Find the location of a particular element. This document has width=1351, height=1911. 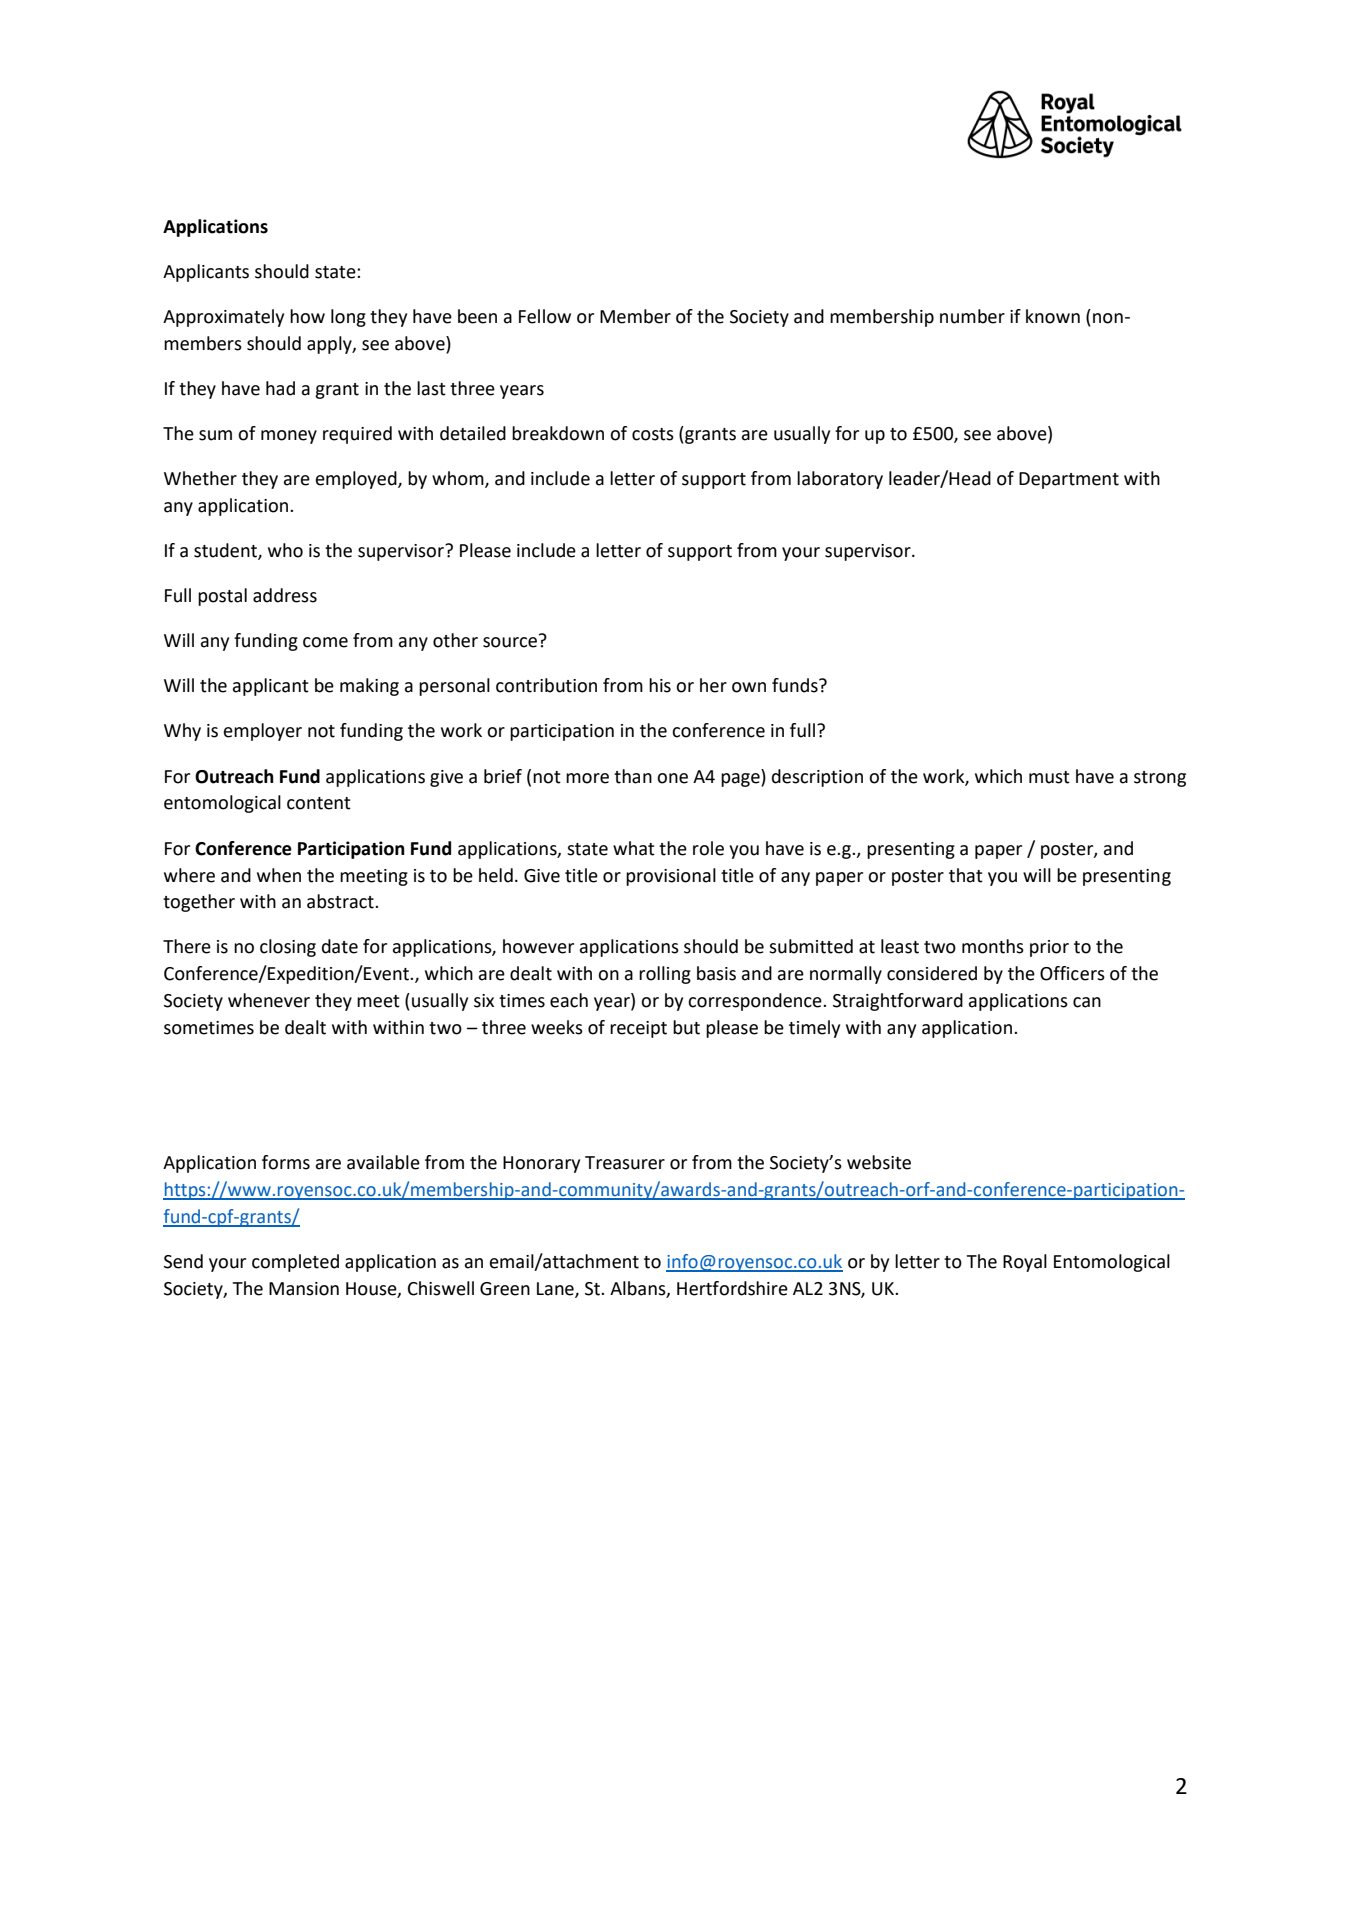

closing is located at coordinates (288, 948).
